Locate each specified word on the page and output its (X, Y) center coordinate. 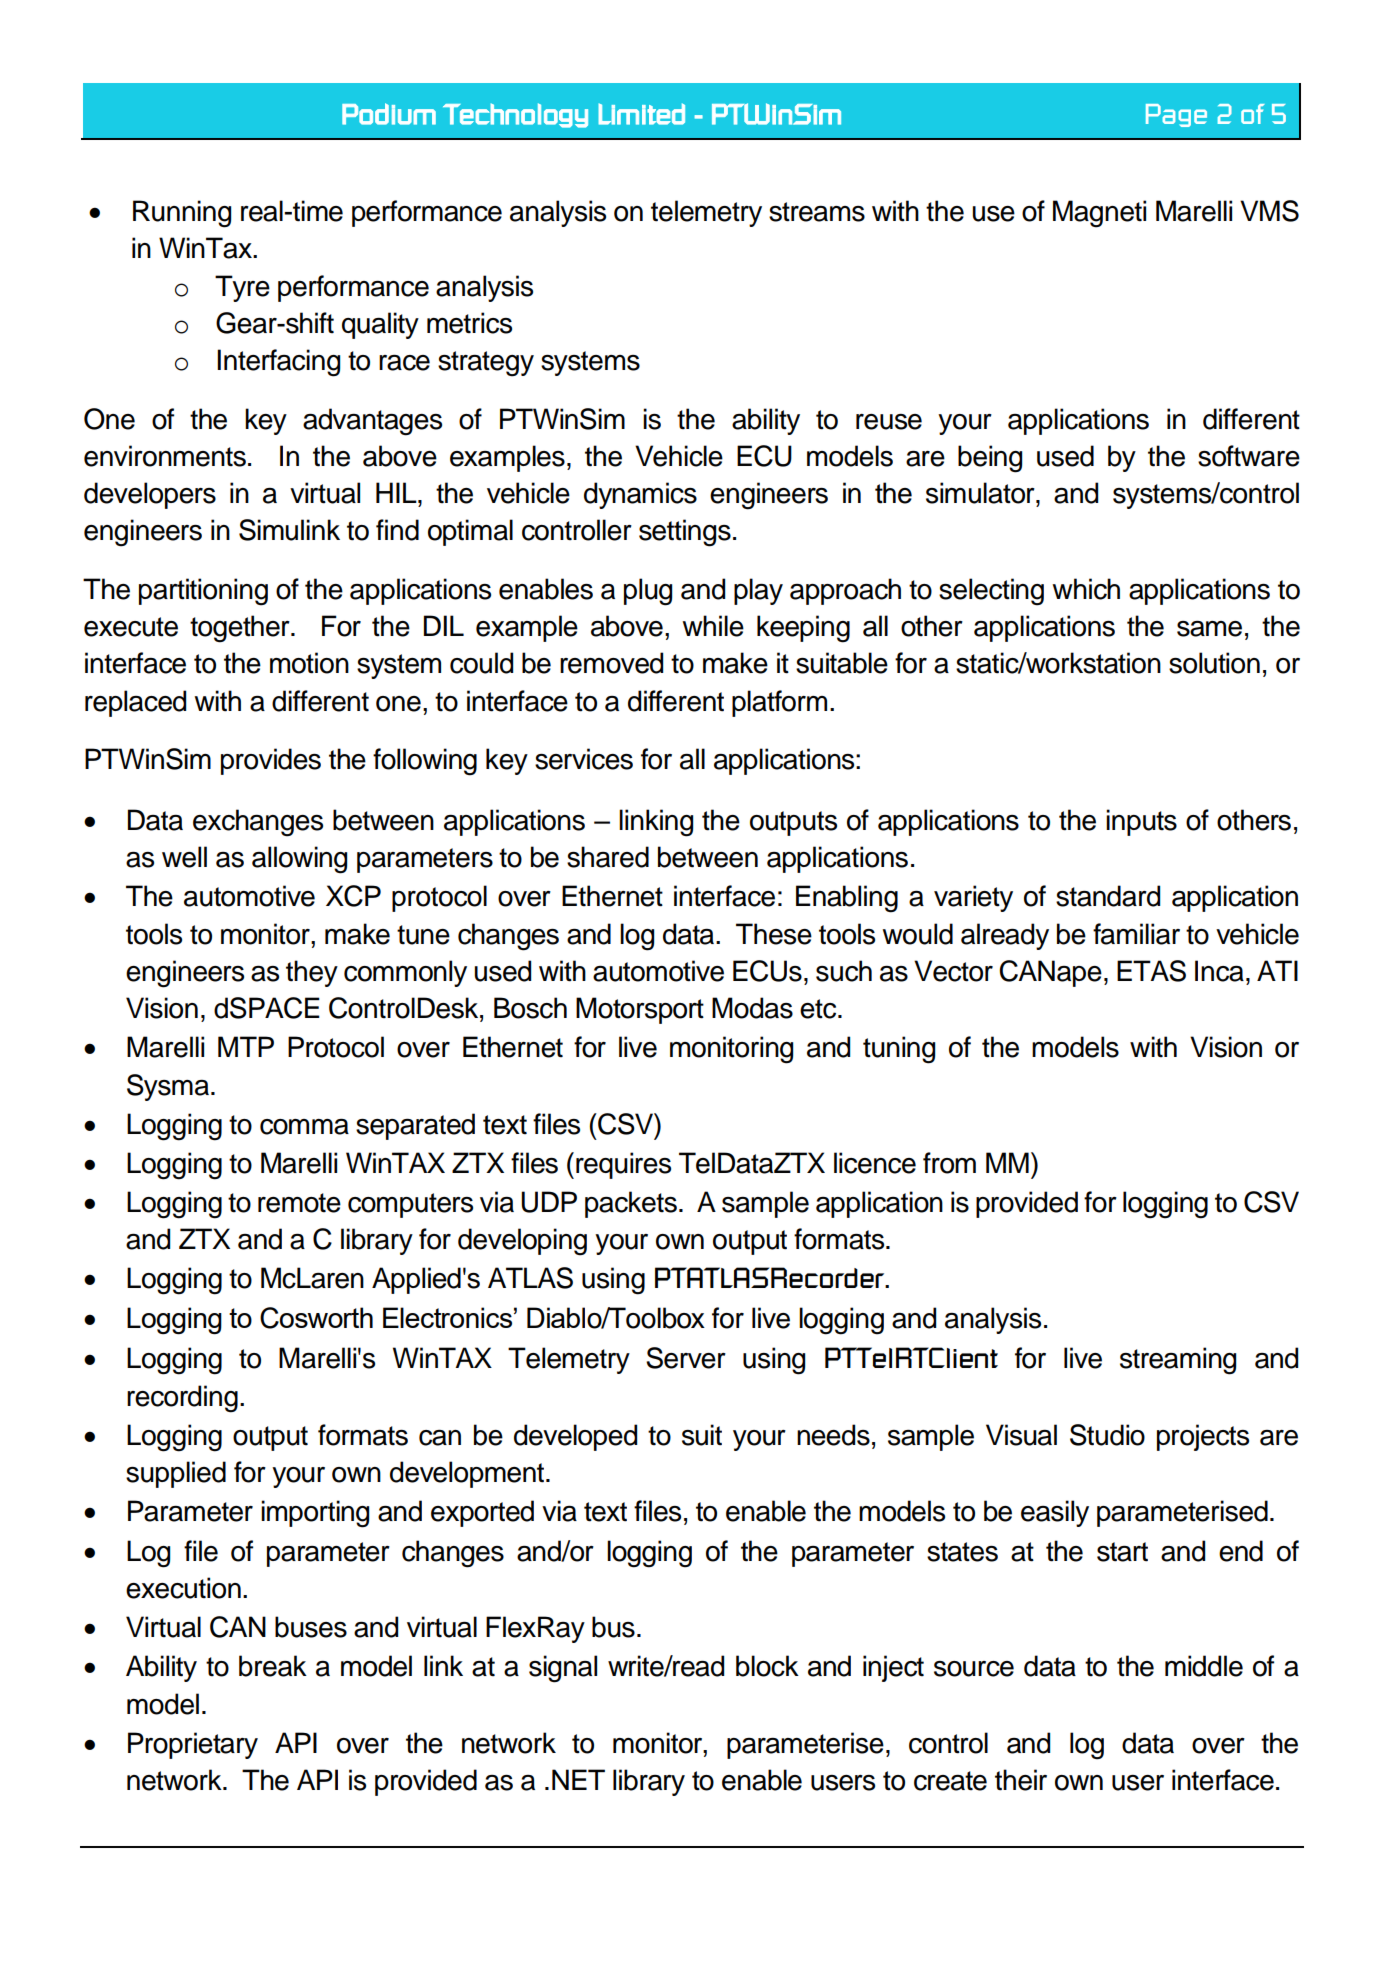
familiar (1136, 934)
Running (182, 214)
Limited (641, 114)
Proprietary (193, 1745)
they (312, 973)
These (774, 934)
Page (1176, 115)
